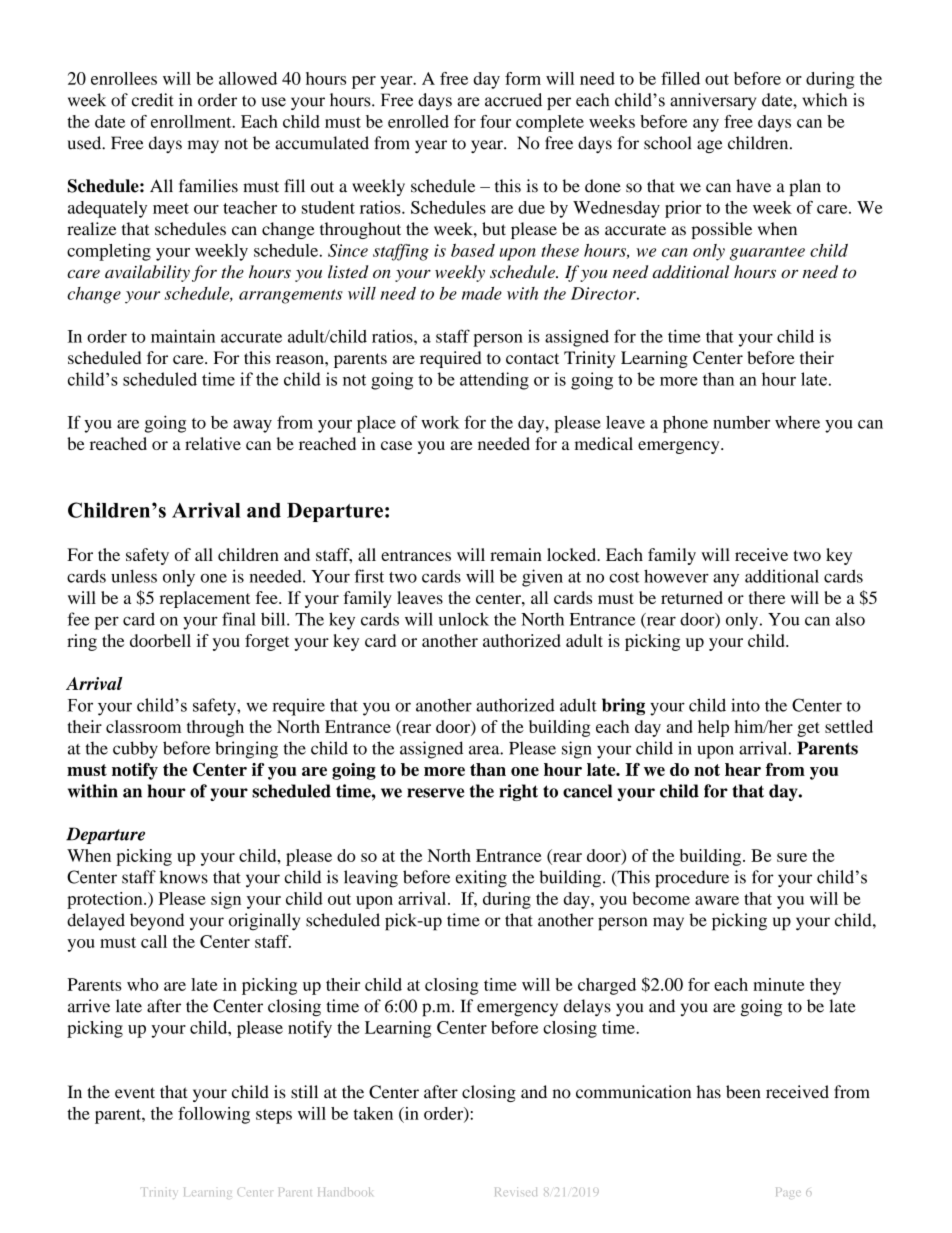 The width and height of the screenshot is (952, 1233). I want to click on enrollment, so click(192, 121).
